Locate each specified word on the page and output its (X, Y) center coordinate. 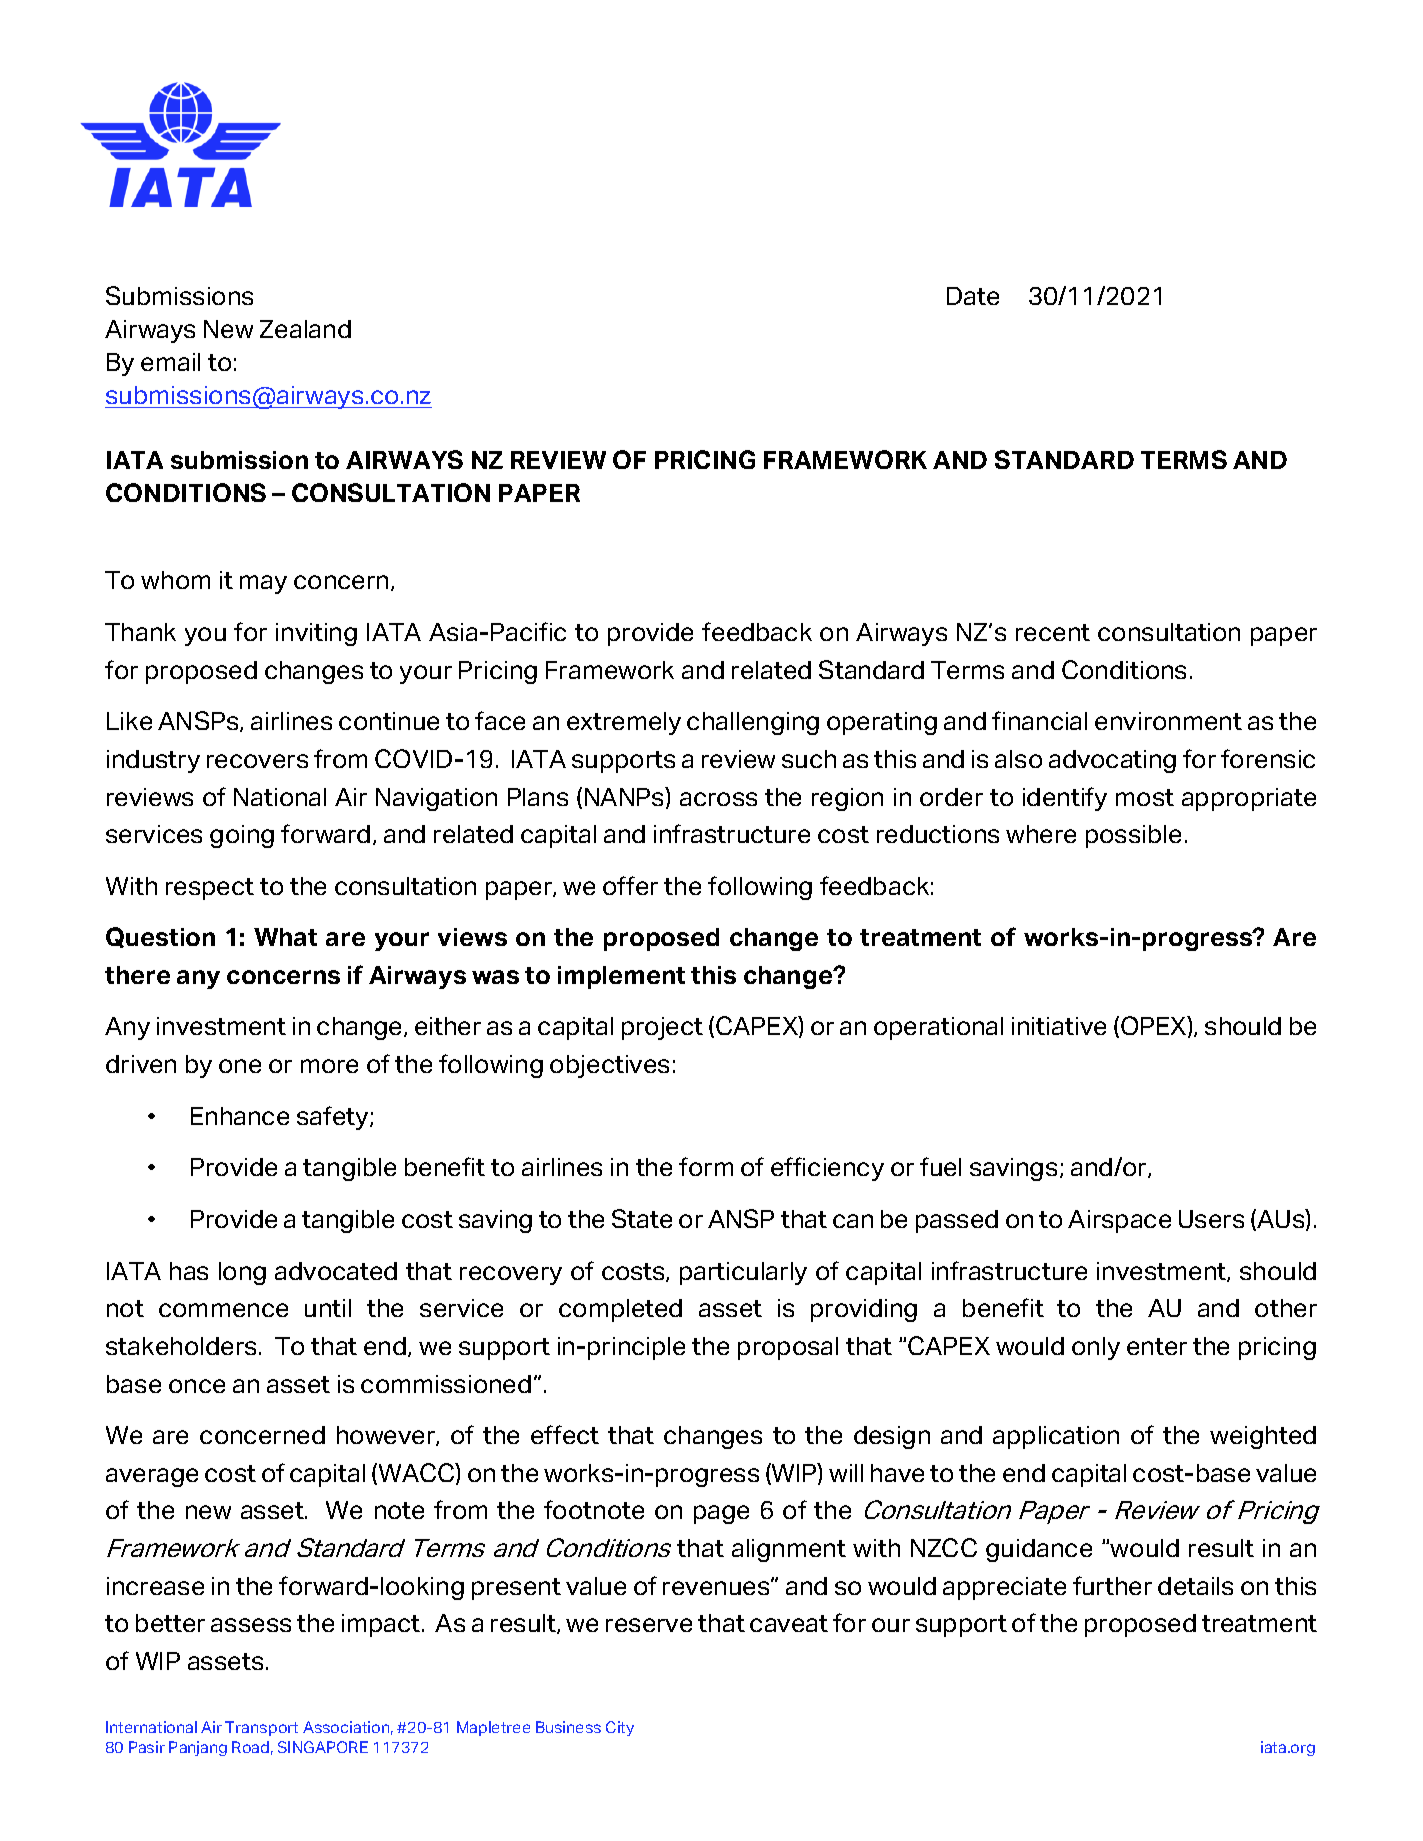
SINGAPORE (323, 1747)
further (1112, 1585)
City (620, 1728)
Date (973, 296)
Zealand (305, 329)
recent (1053, 632)
